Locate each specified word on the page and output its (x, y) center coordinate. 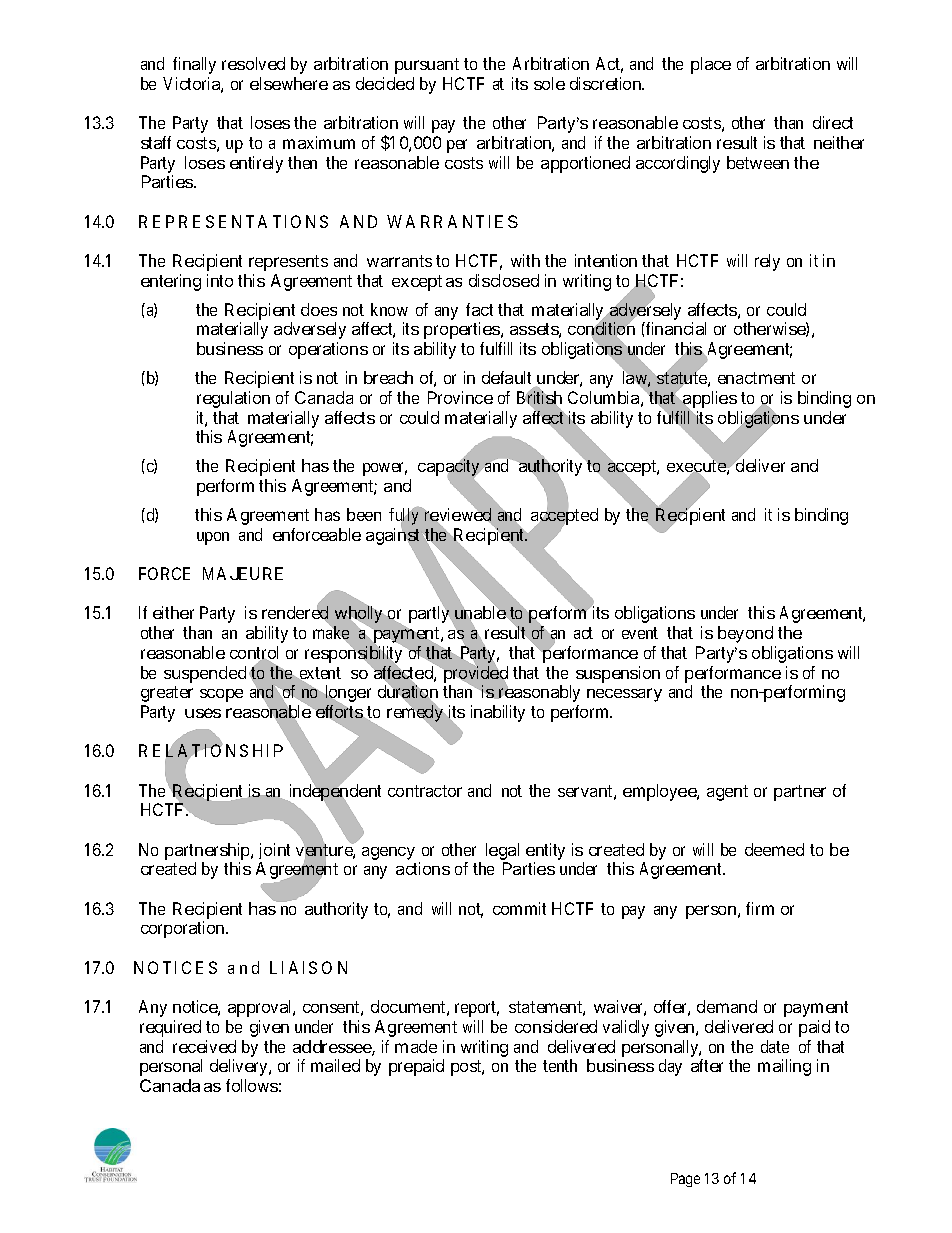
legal (502, 851)
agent (727, 793)
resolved (253, 63)
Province (460, 397)
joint (274, 851)
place (711, 65)
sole (549, 83)
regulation (233, 399)
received (204, 1046)
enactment (756, 378)
